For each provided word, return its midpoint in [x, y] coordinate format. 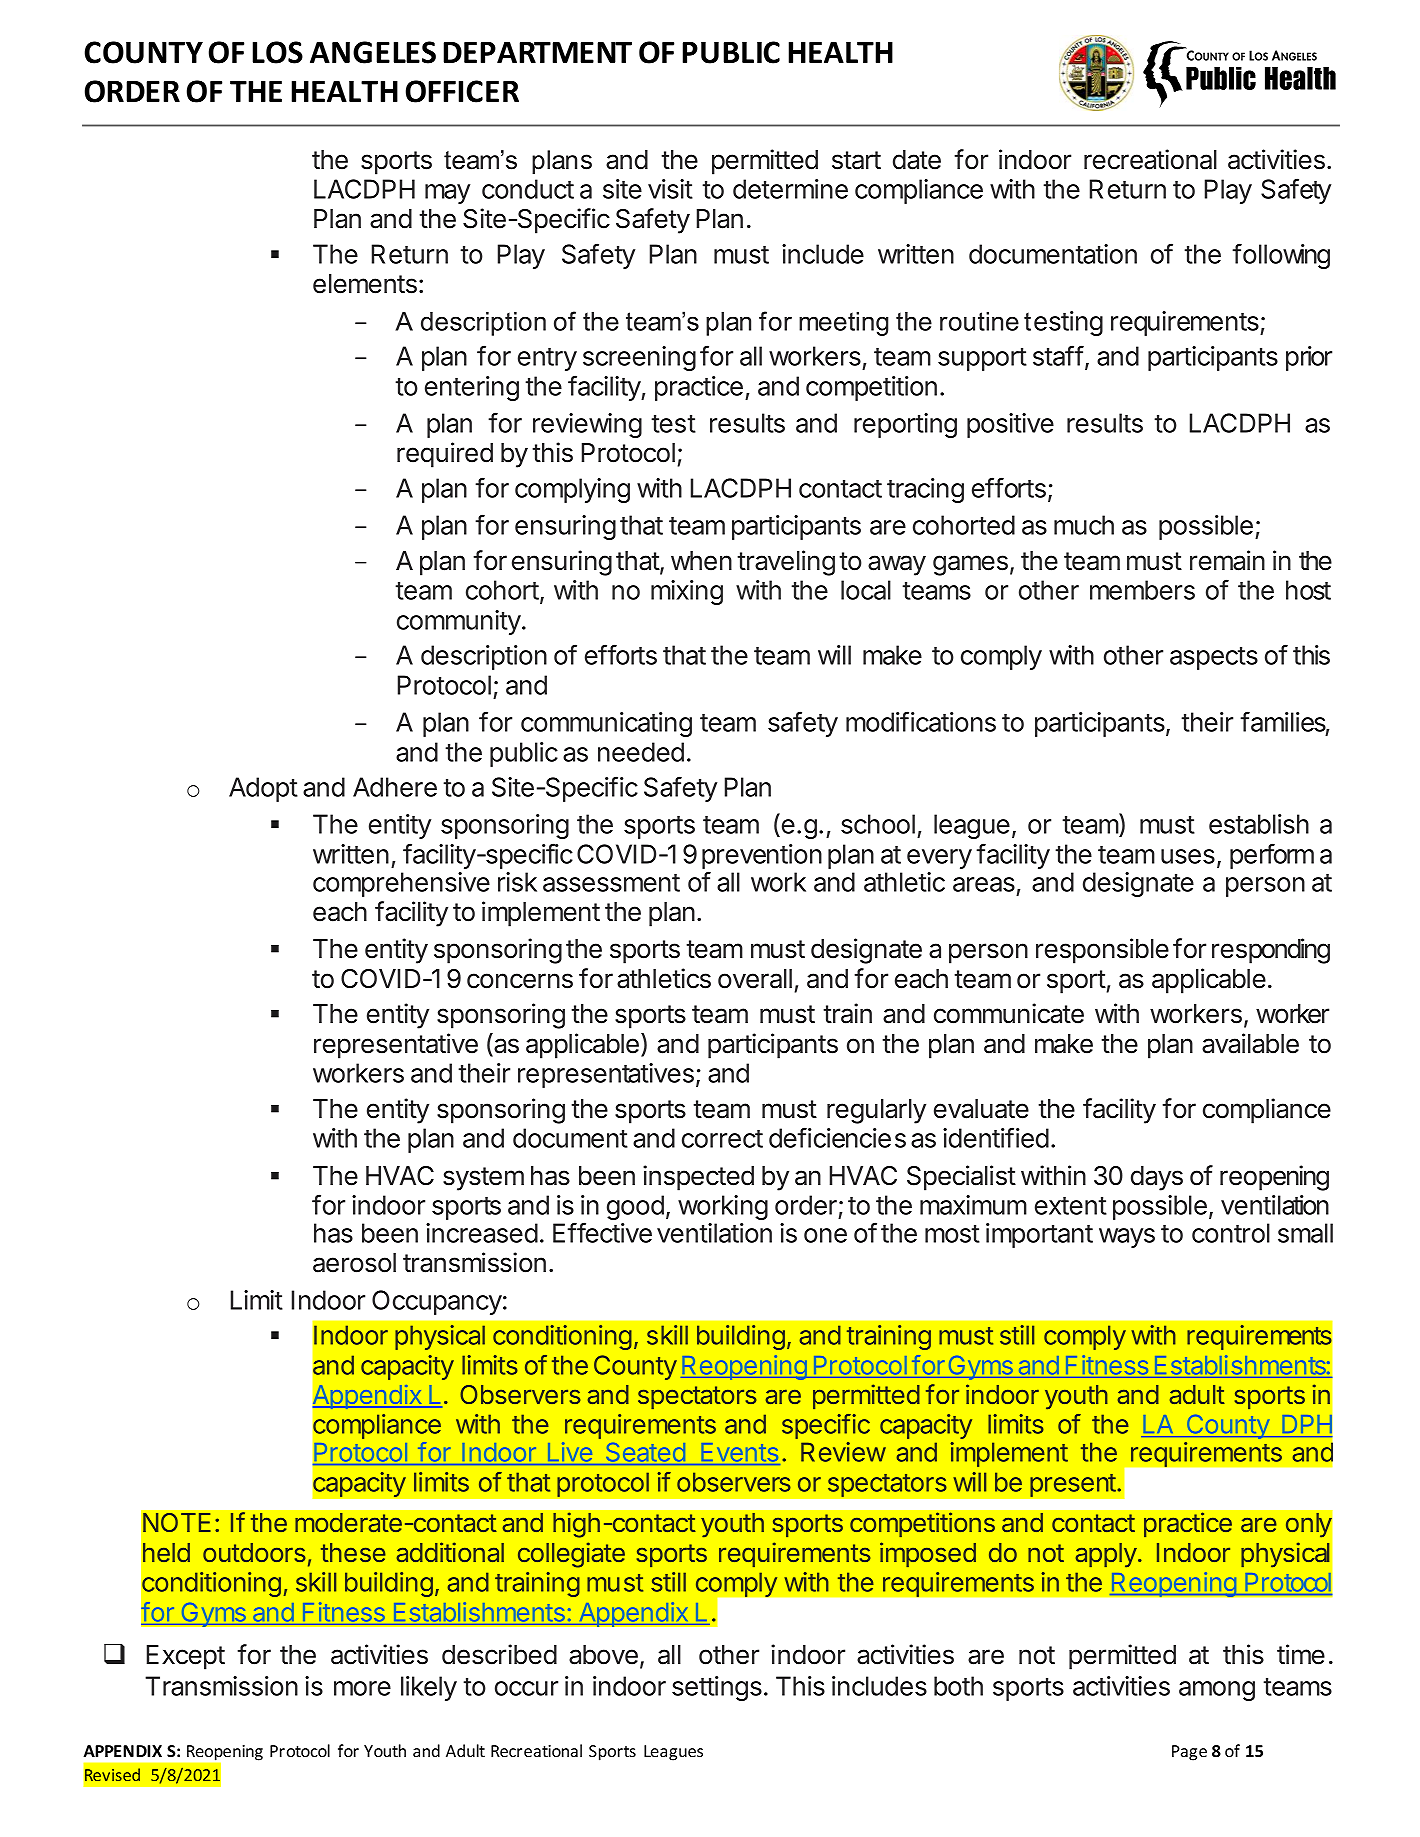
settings [717, 1688]
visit [670, 189]
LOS [277, 52]
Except [186, 1657]
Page [1189, 1753]
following [1281, 256]
